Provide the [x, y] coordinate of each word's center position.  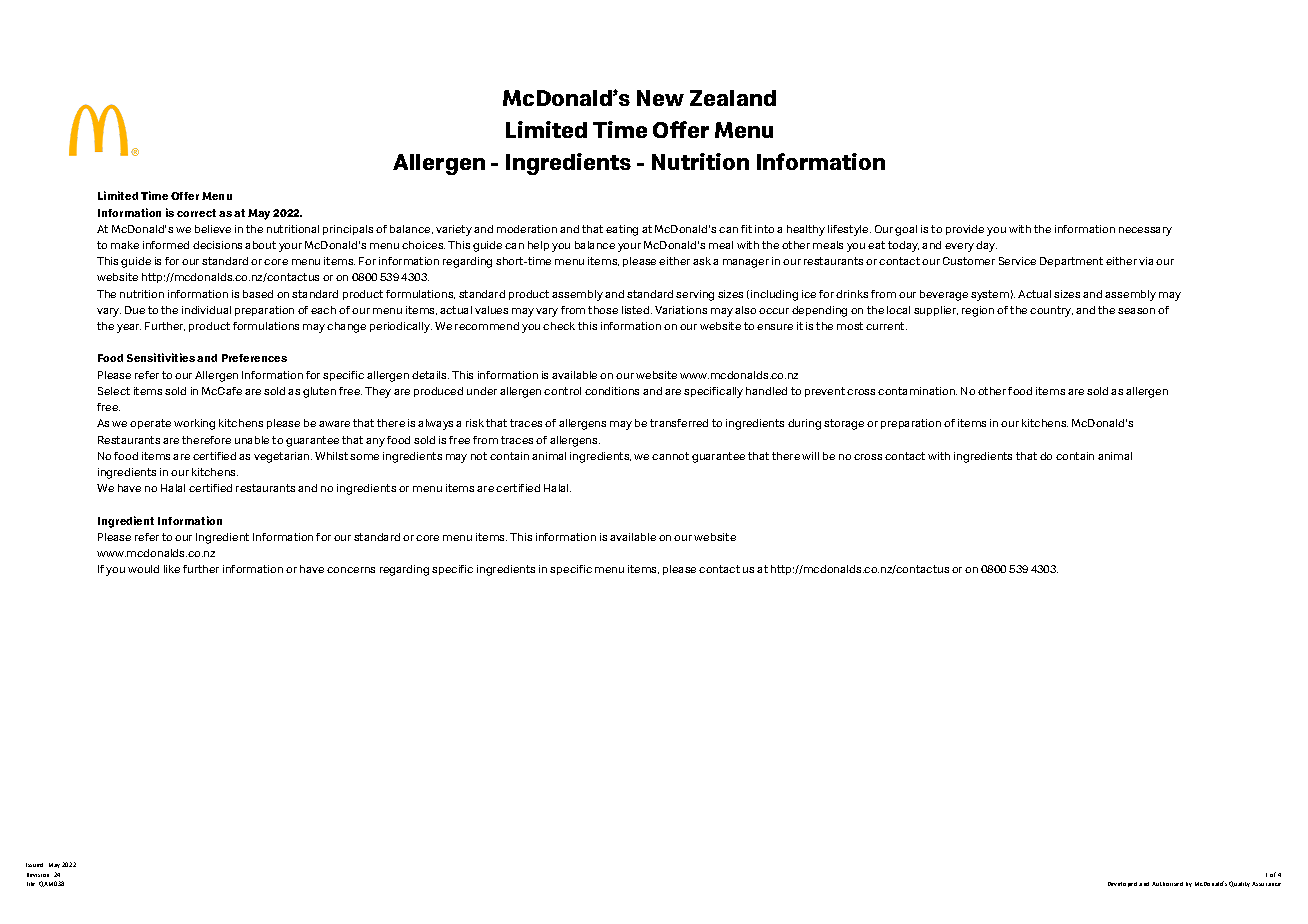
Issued [34, 865]
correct [196, 213]
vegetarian [283, 457]
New [660, 98]
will [810, 456]
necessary [1145, 231]
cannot [670, 456]
